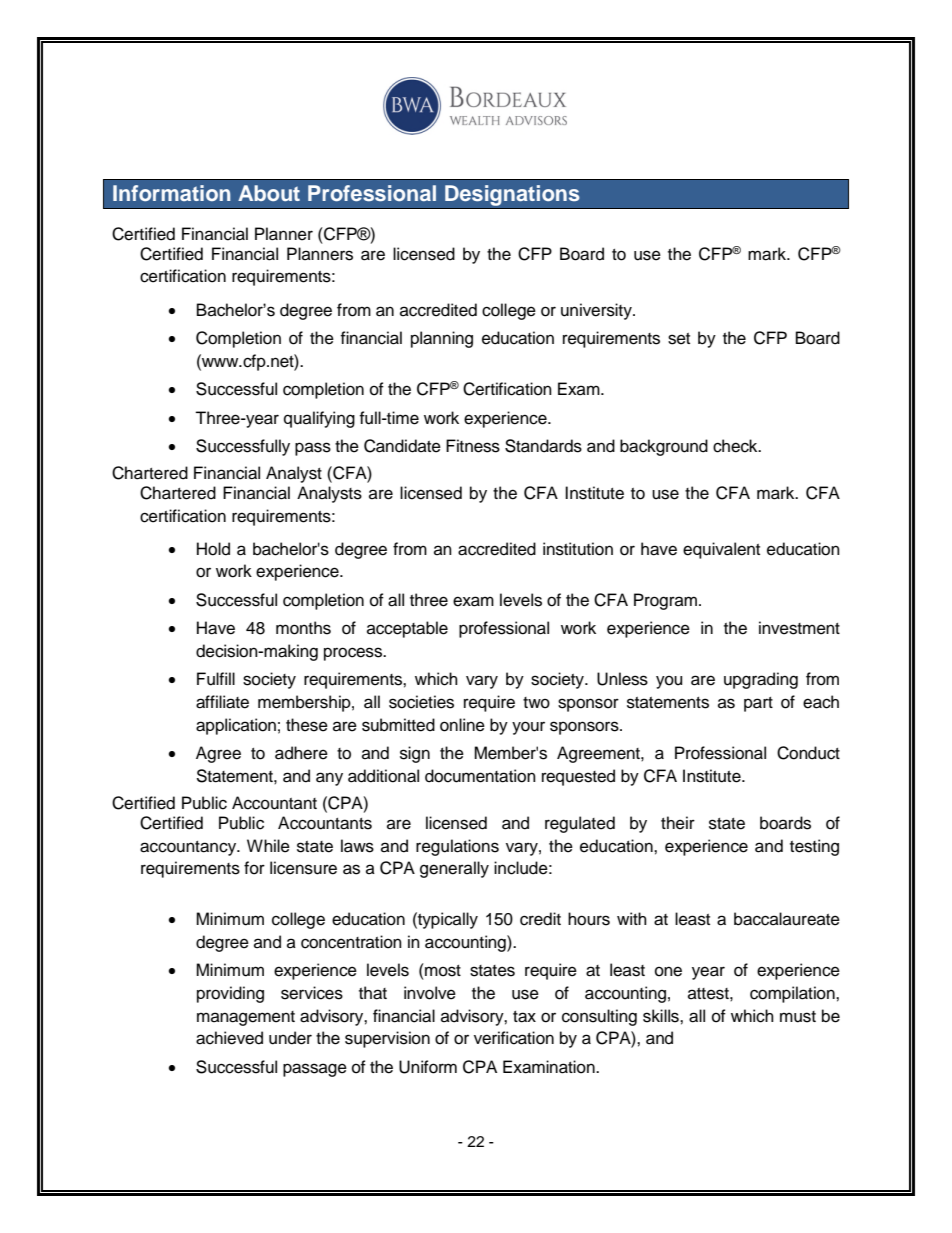 This screenshot has height=1233, width=952. I want to click on adhere, so click(301, 753).
